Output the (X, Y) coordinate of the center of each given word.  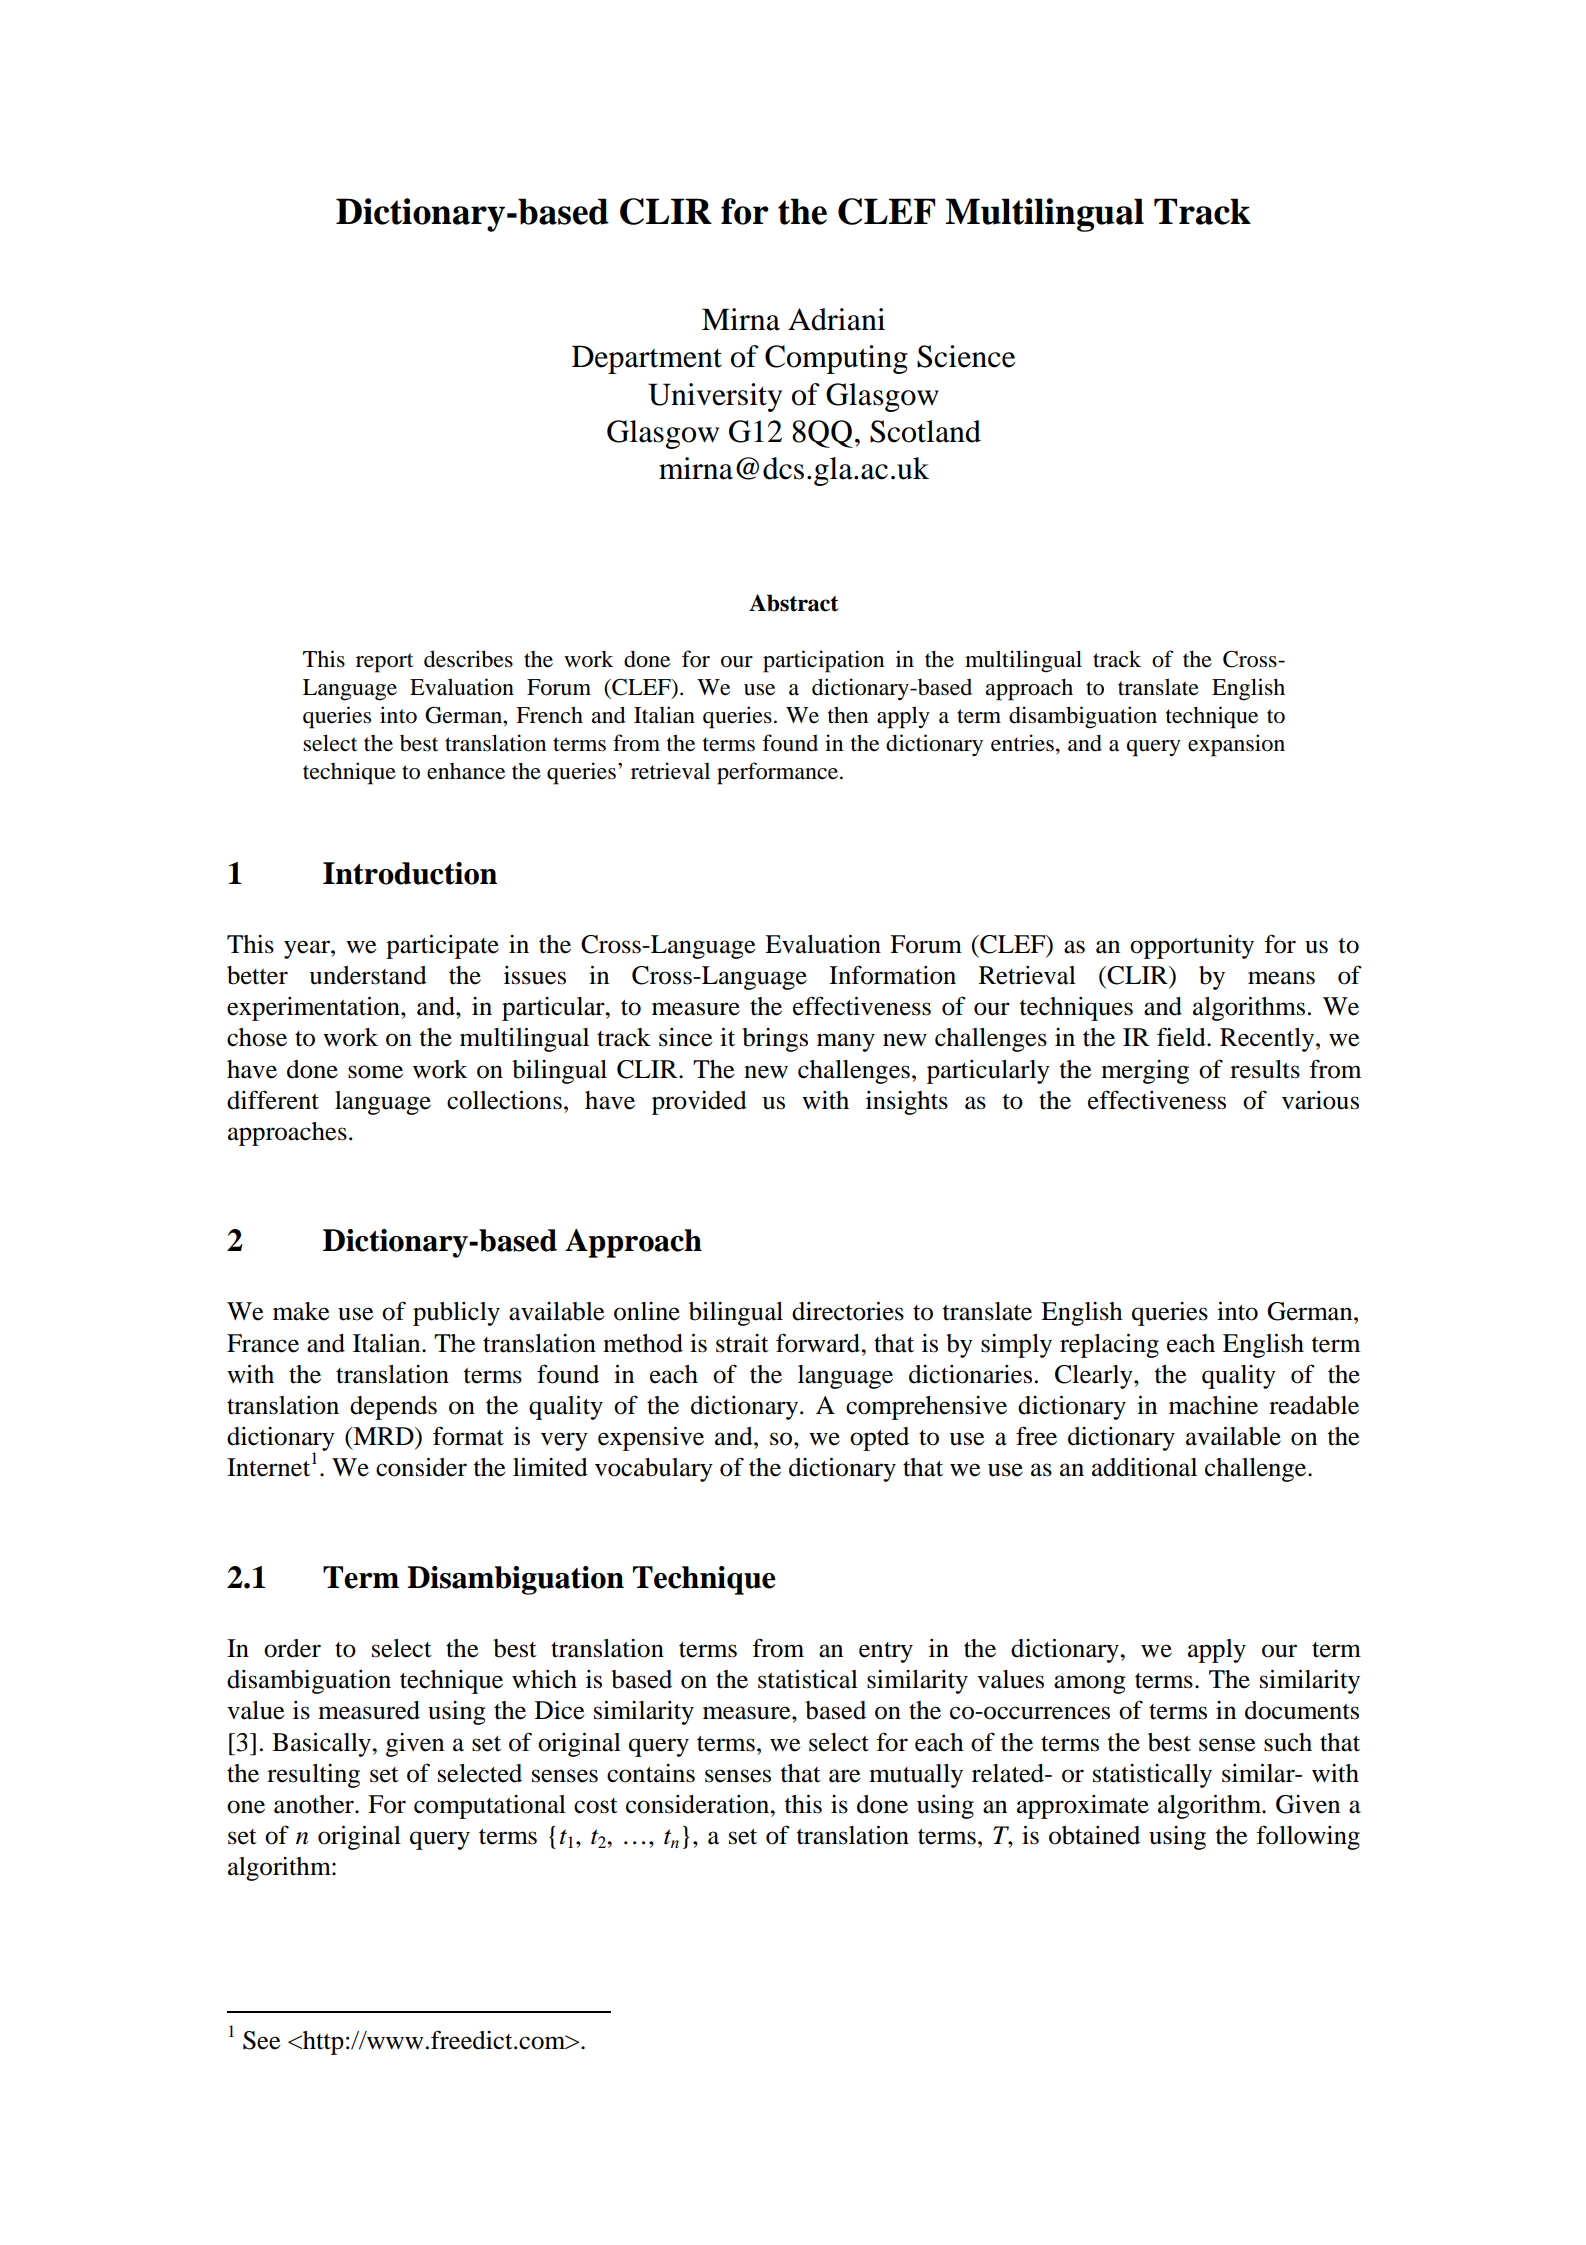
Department (647, 359)
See (261, 2040)
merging (1145, 1072)
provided (699, 1103)
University (715, 397)
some (375, 1072)
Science (966, 356)
